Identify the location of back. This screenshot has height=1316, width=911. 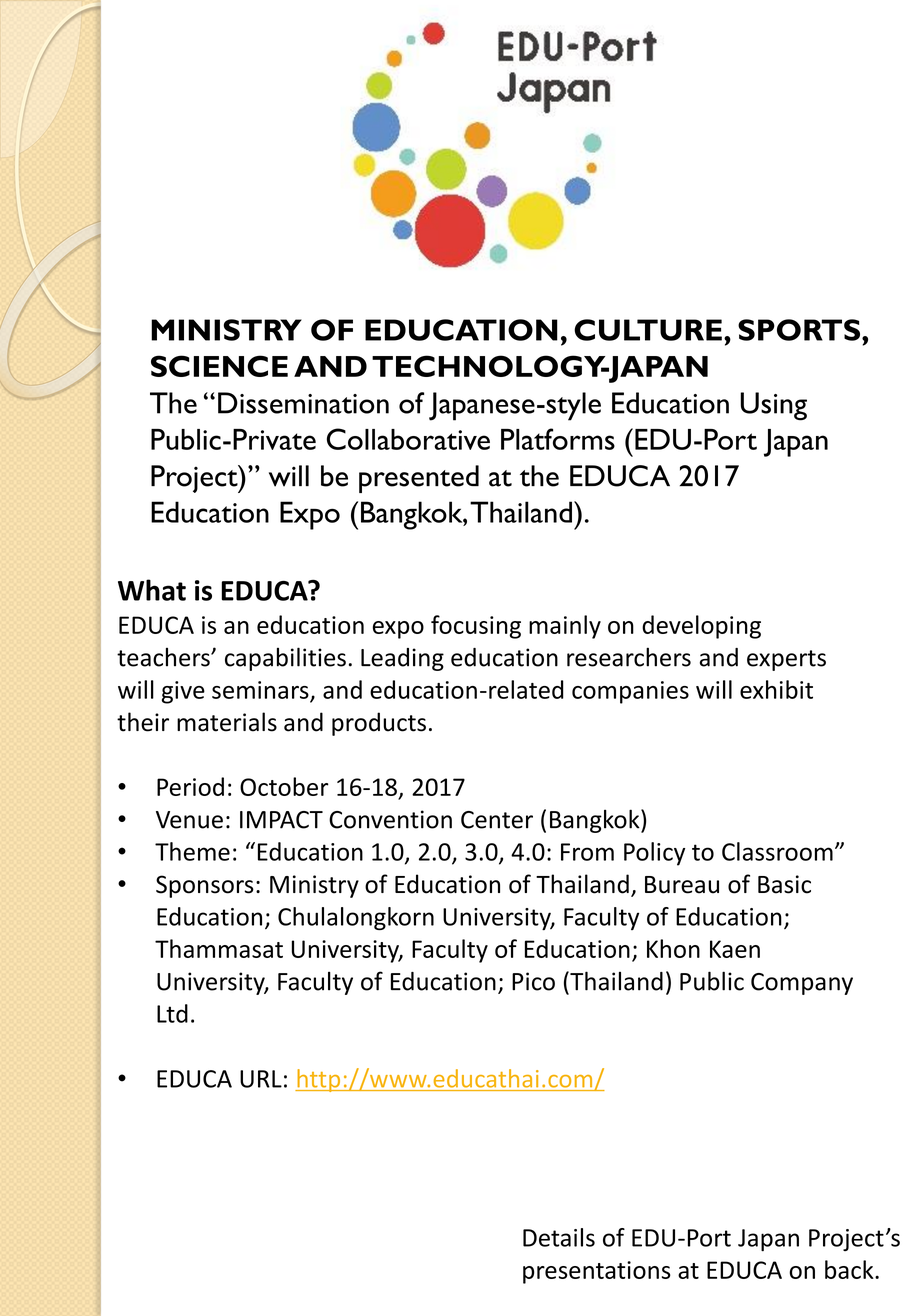
(850, 1269).
